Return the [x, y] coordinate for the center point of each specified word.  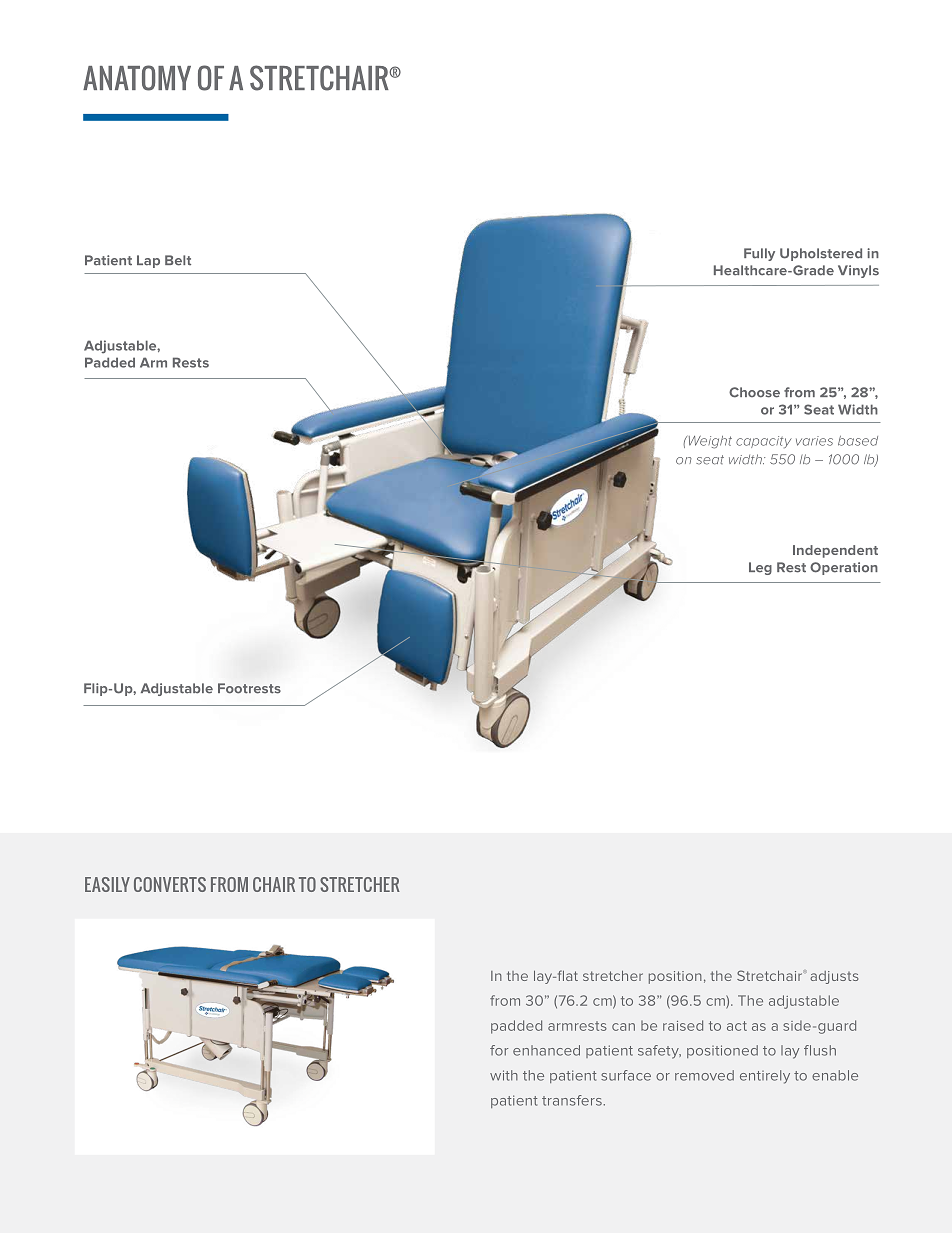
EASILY [107, 884]
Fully [759, 254]
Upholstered [821, 254]
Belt [178, 260]
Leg [760, 568]
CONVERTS [170, 884]
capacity [764, 442]
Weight [709, 442]
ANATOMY [137, 78]
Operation [844, 568]
